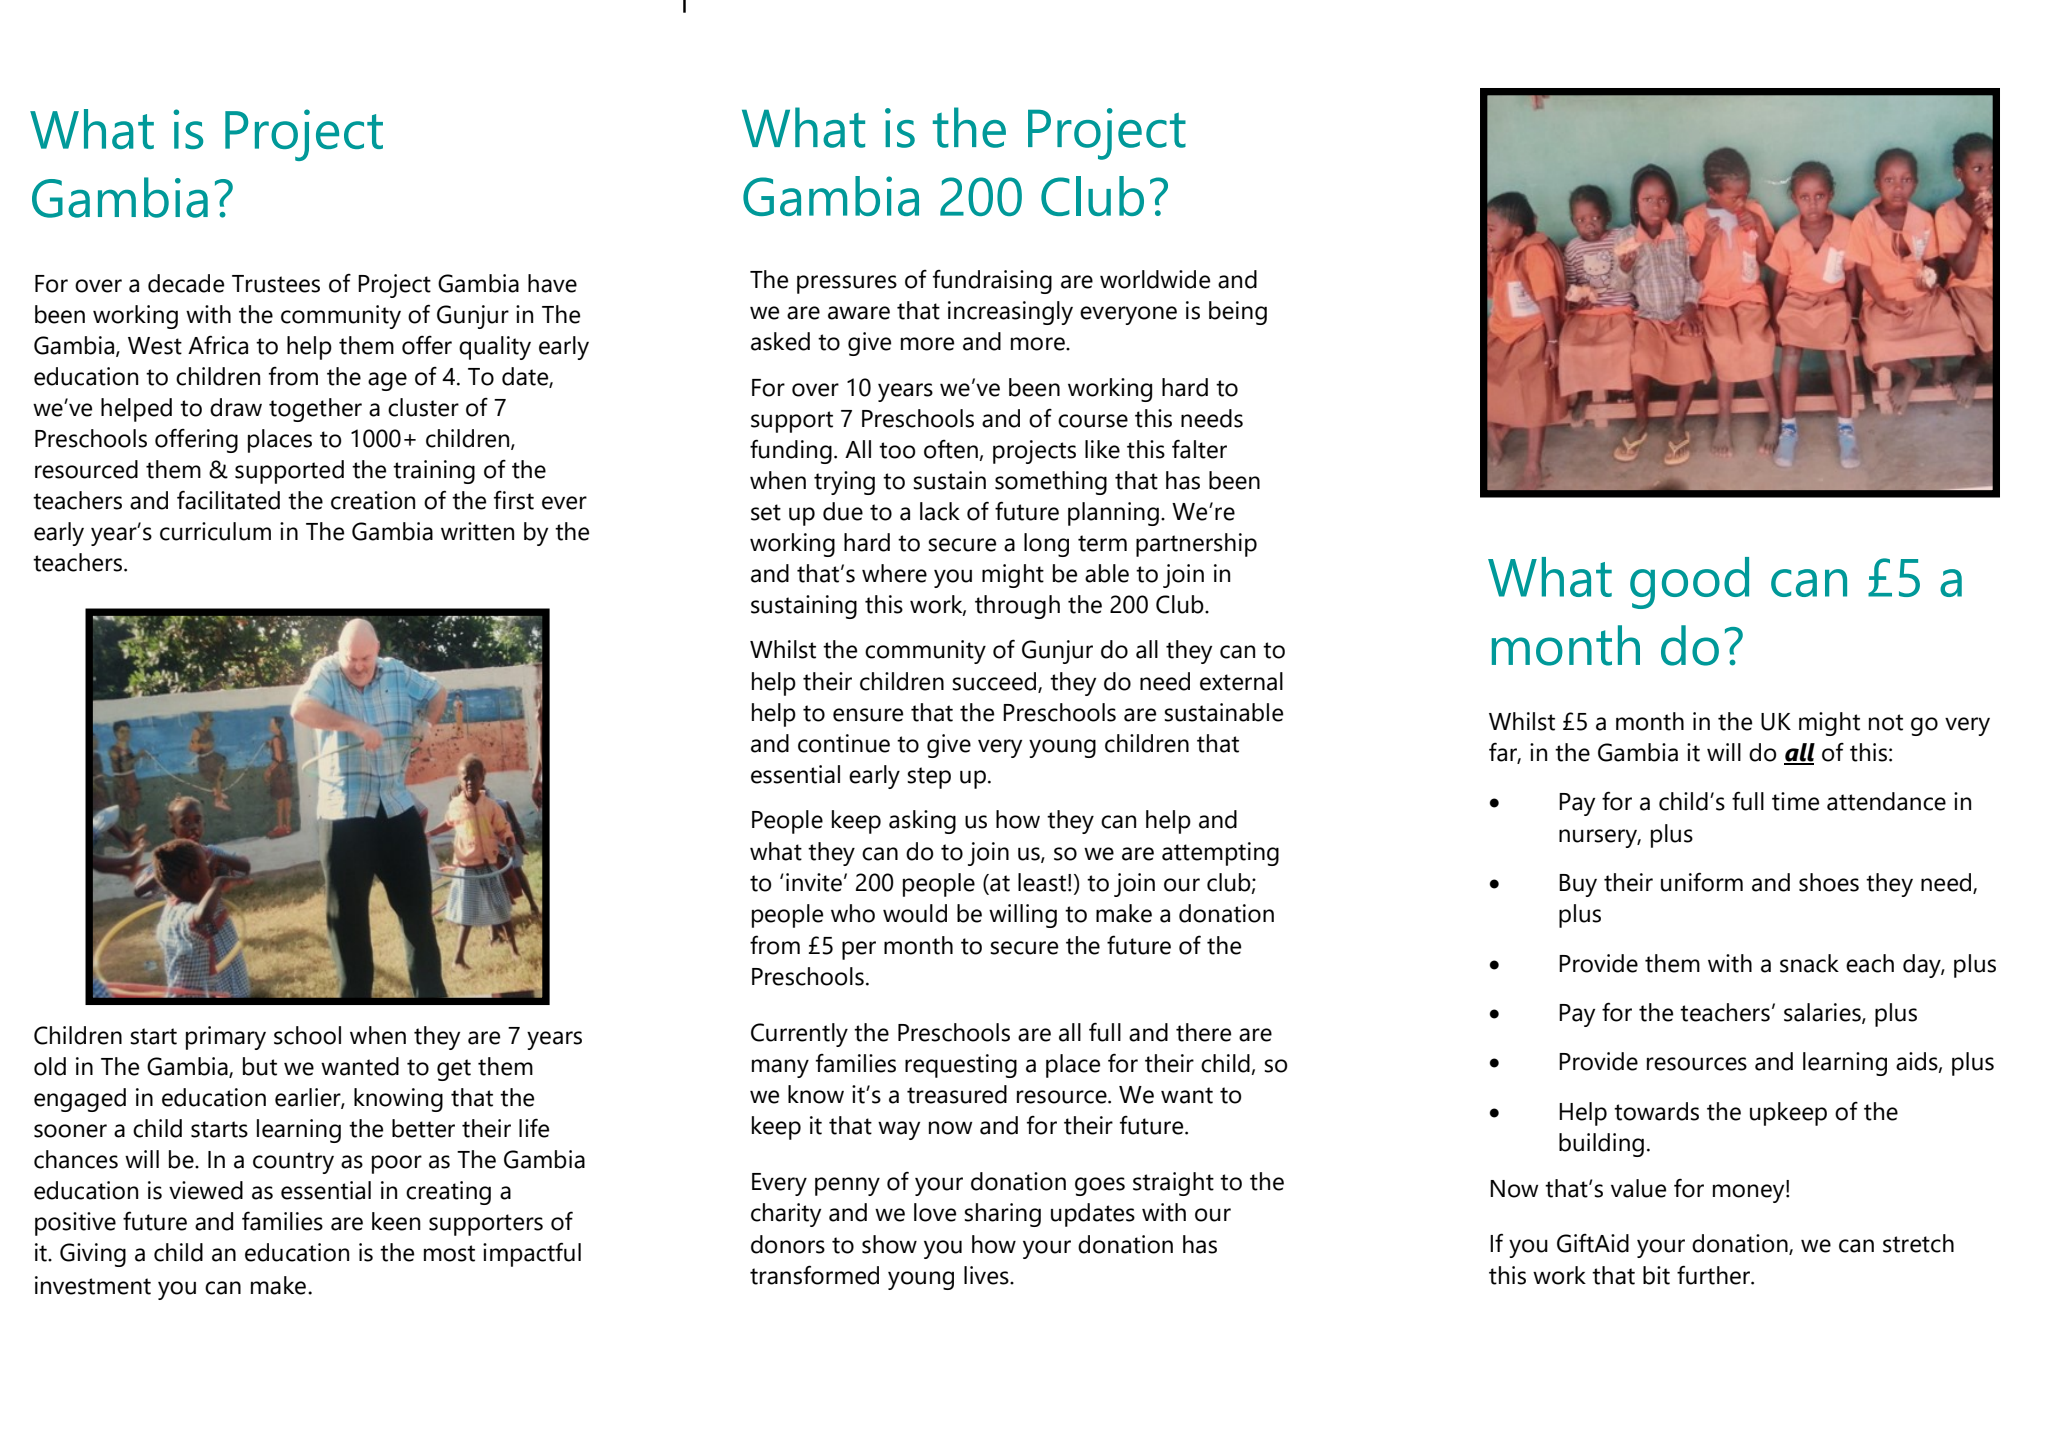 This document has height=1451, width=2052. Describe the element at coordinates (1795, 801) in the document. I see `time` at that location.
